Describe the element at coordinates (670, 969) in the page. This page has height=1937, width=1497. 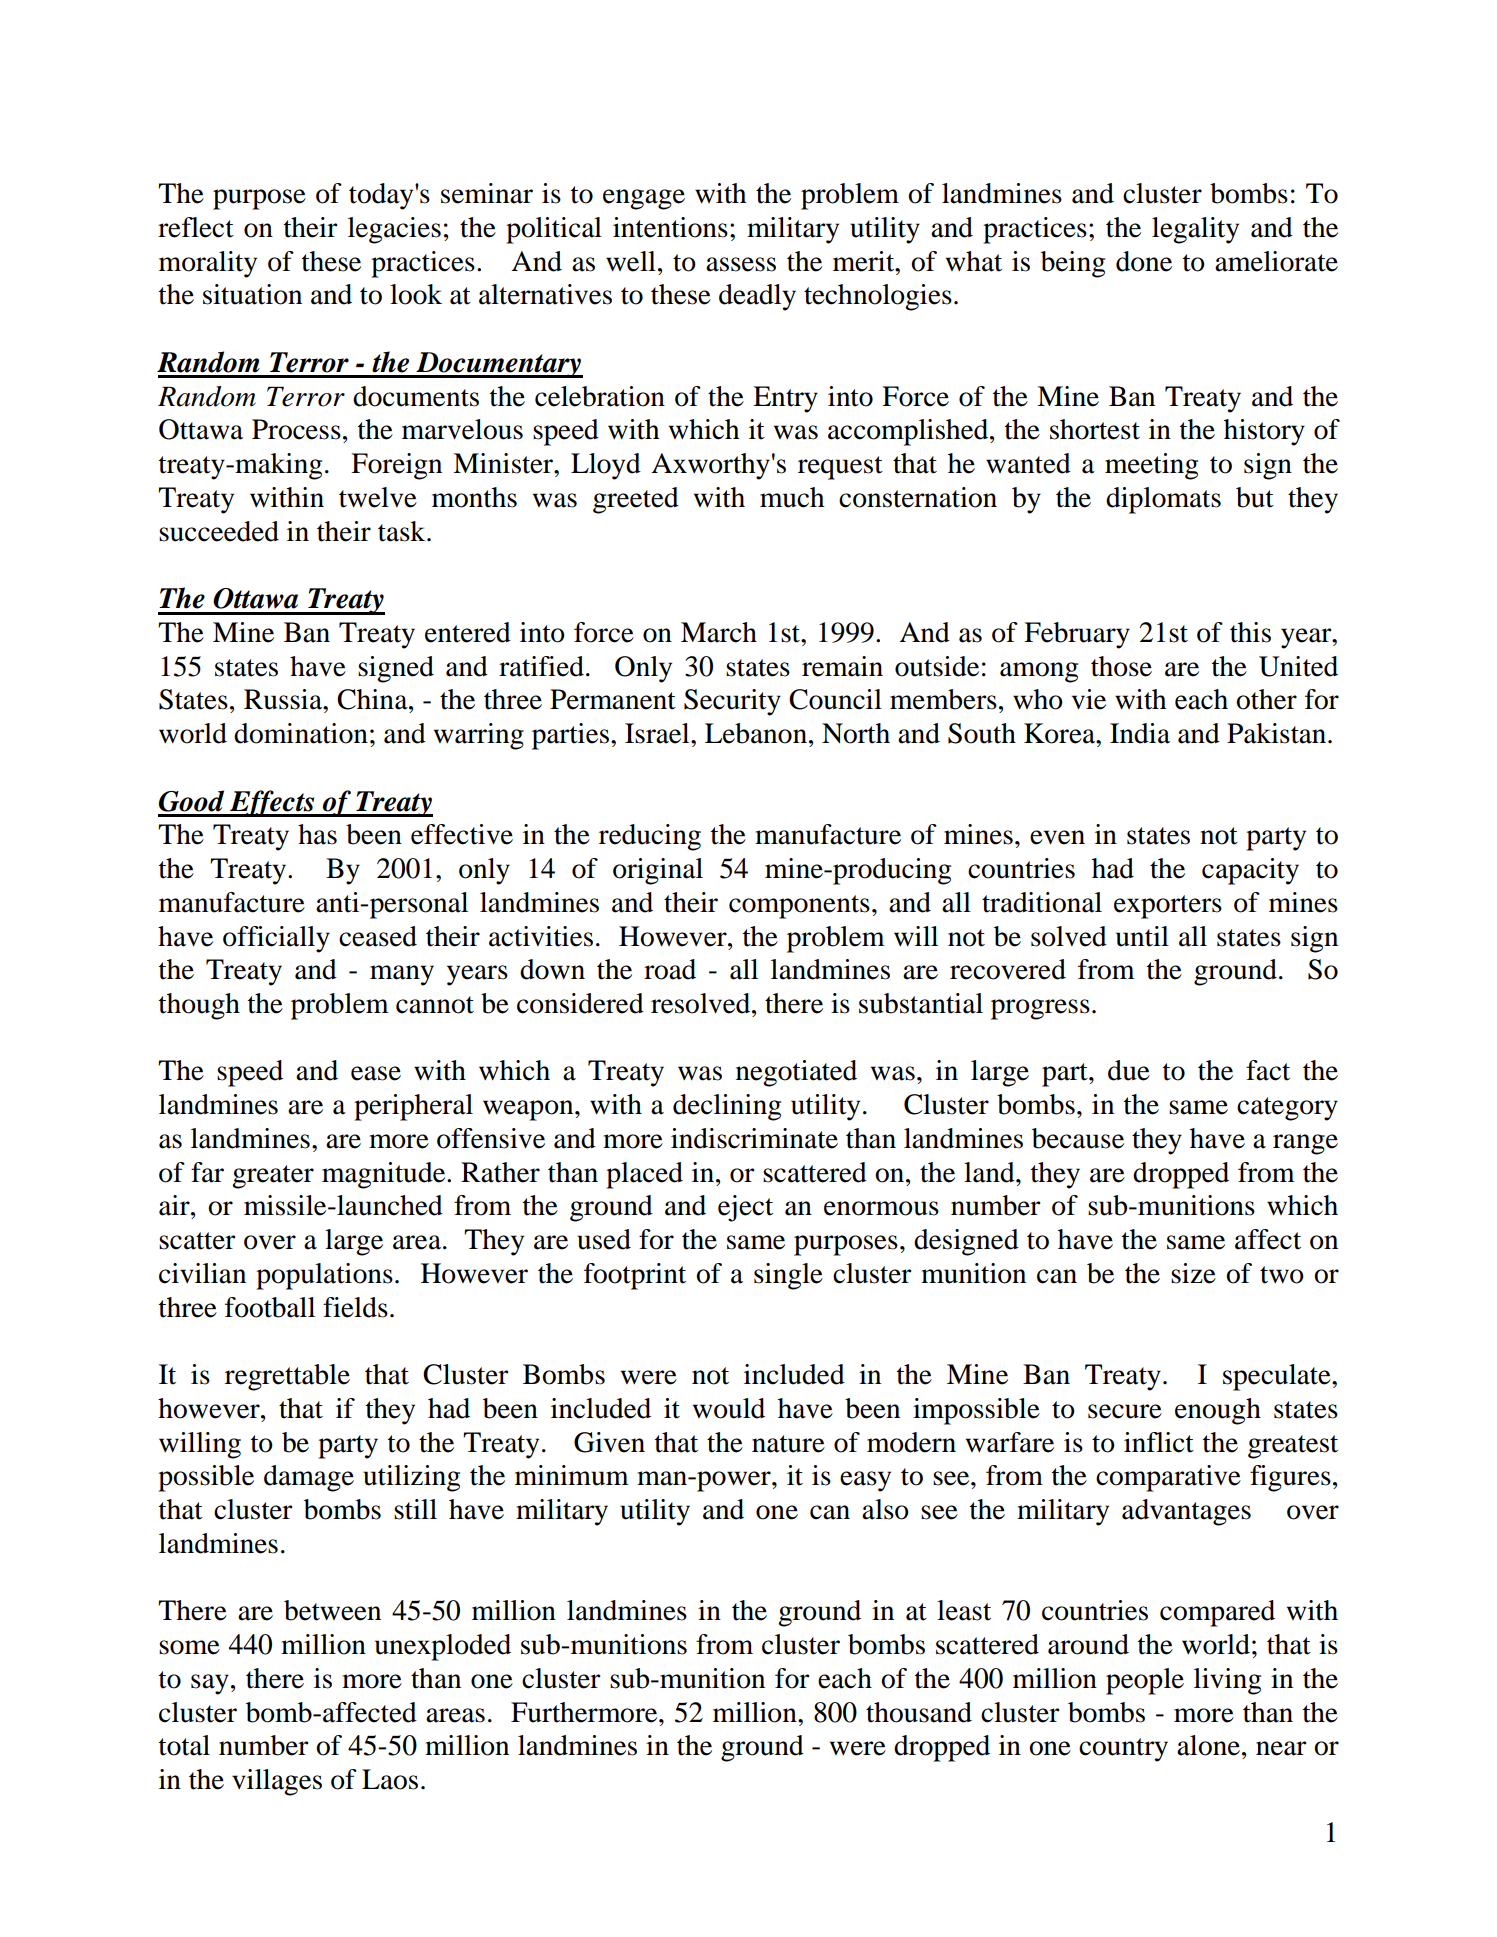
I see `road` at that location.
